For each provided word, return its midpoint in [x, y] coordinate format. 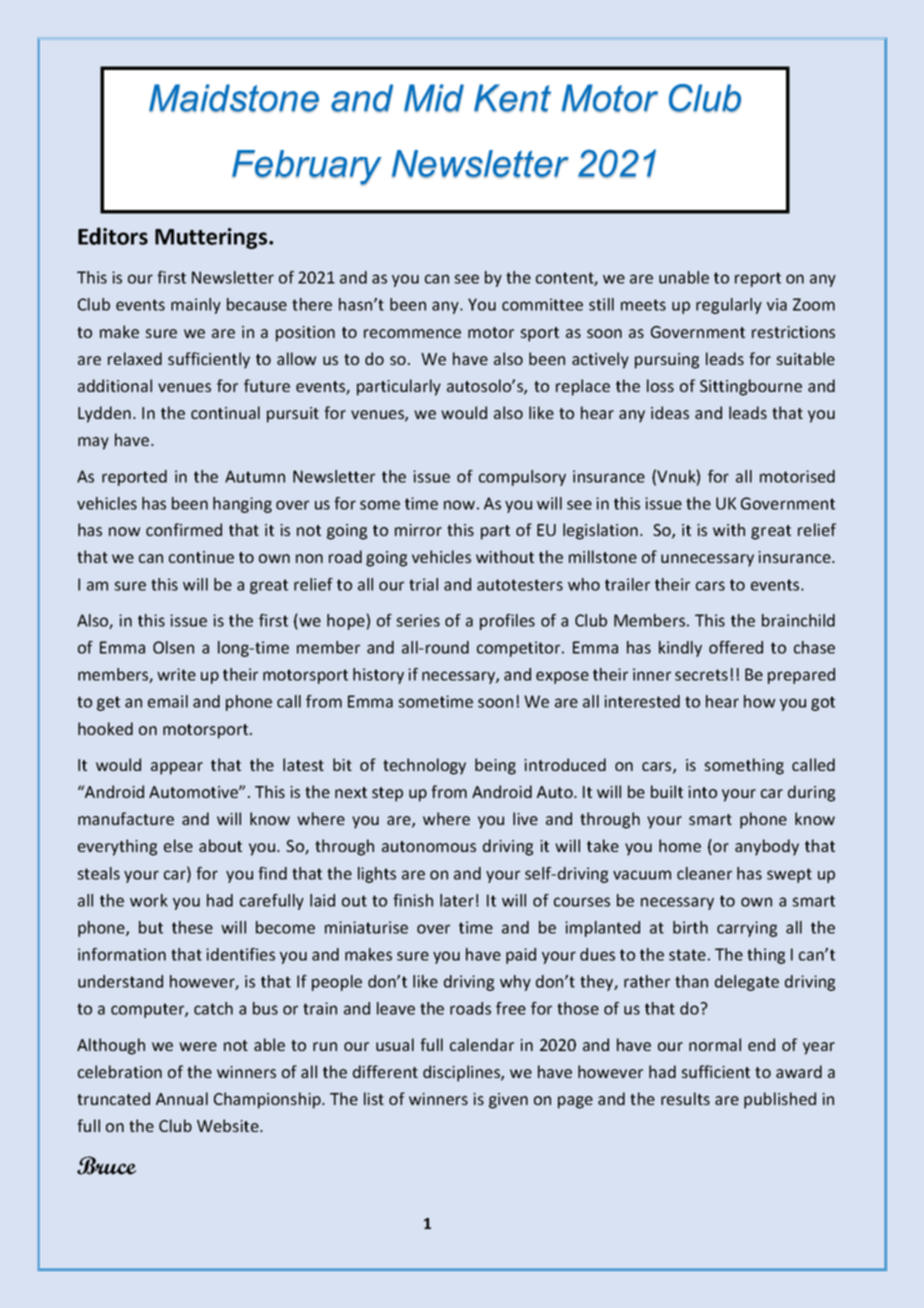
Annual [182, 1098]
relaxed [135, 358]
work [149, 900]
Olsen [173, 647]
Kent [512, 98]
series [418, 620]
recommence [412, 333]
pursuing [667, 361]
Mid [434, 98]
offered [736, 647]
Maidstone [234, 98]
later [457, 900]
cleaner [704, 873]
